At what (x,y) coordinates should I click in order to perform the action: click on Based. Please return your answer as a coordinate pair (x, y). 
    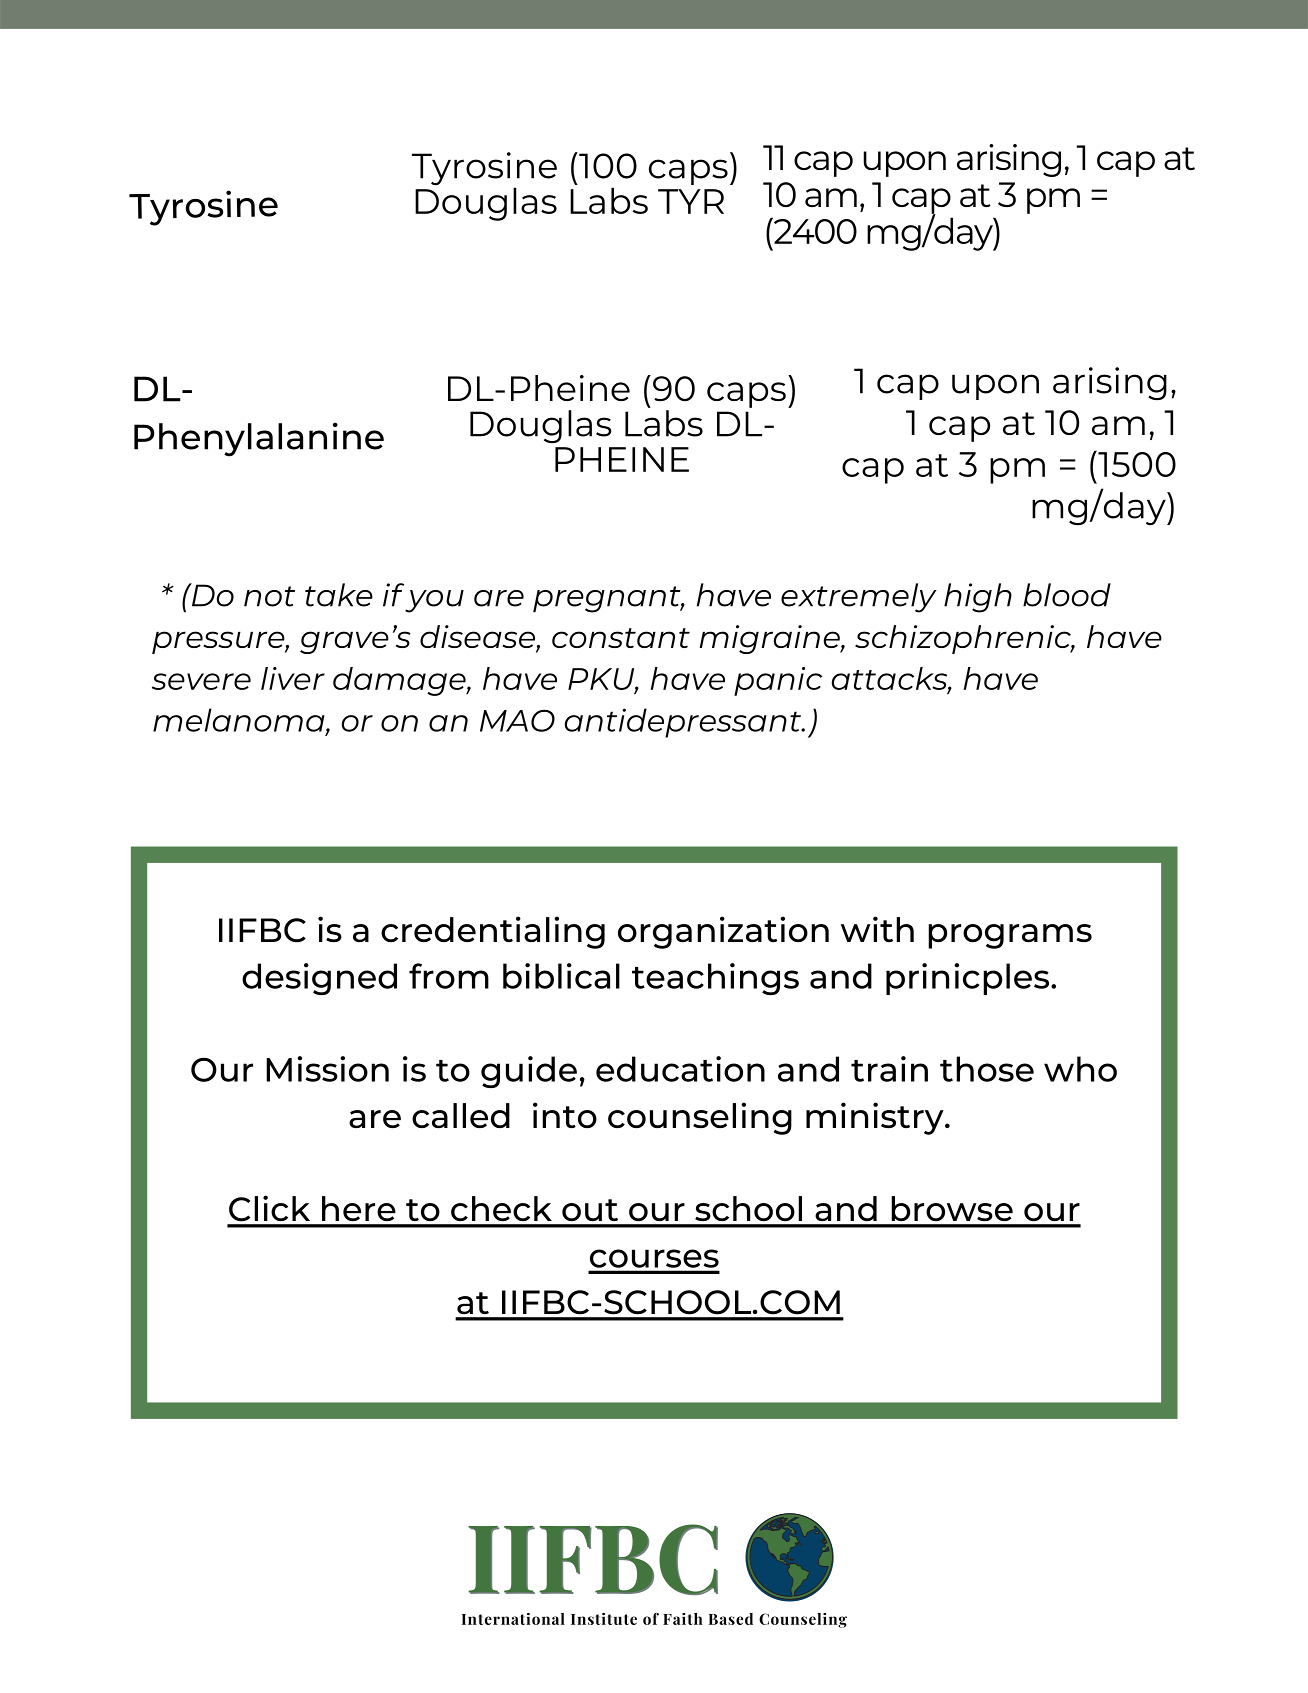
    Looking at the image, I should click on (731, 1619).
